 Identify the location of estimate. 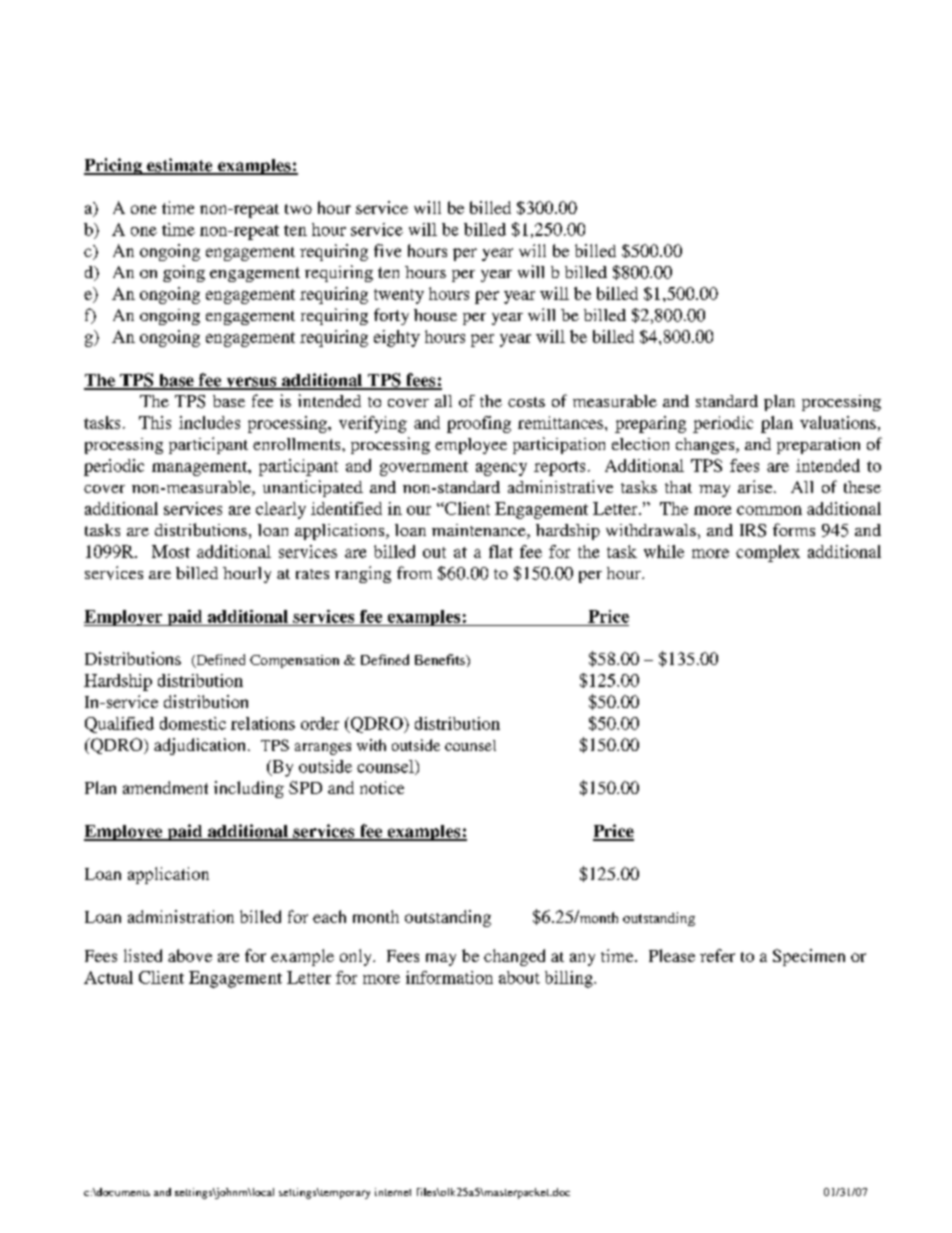
(180, 166).
